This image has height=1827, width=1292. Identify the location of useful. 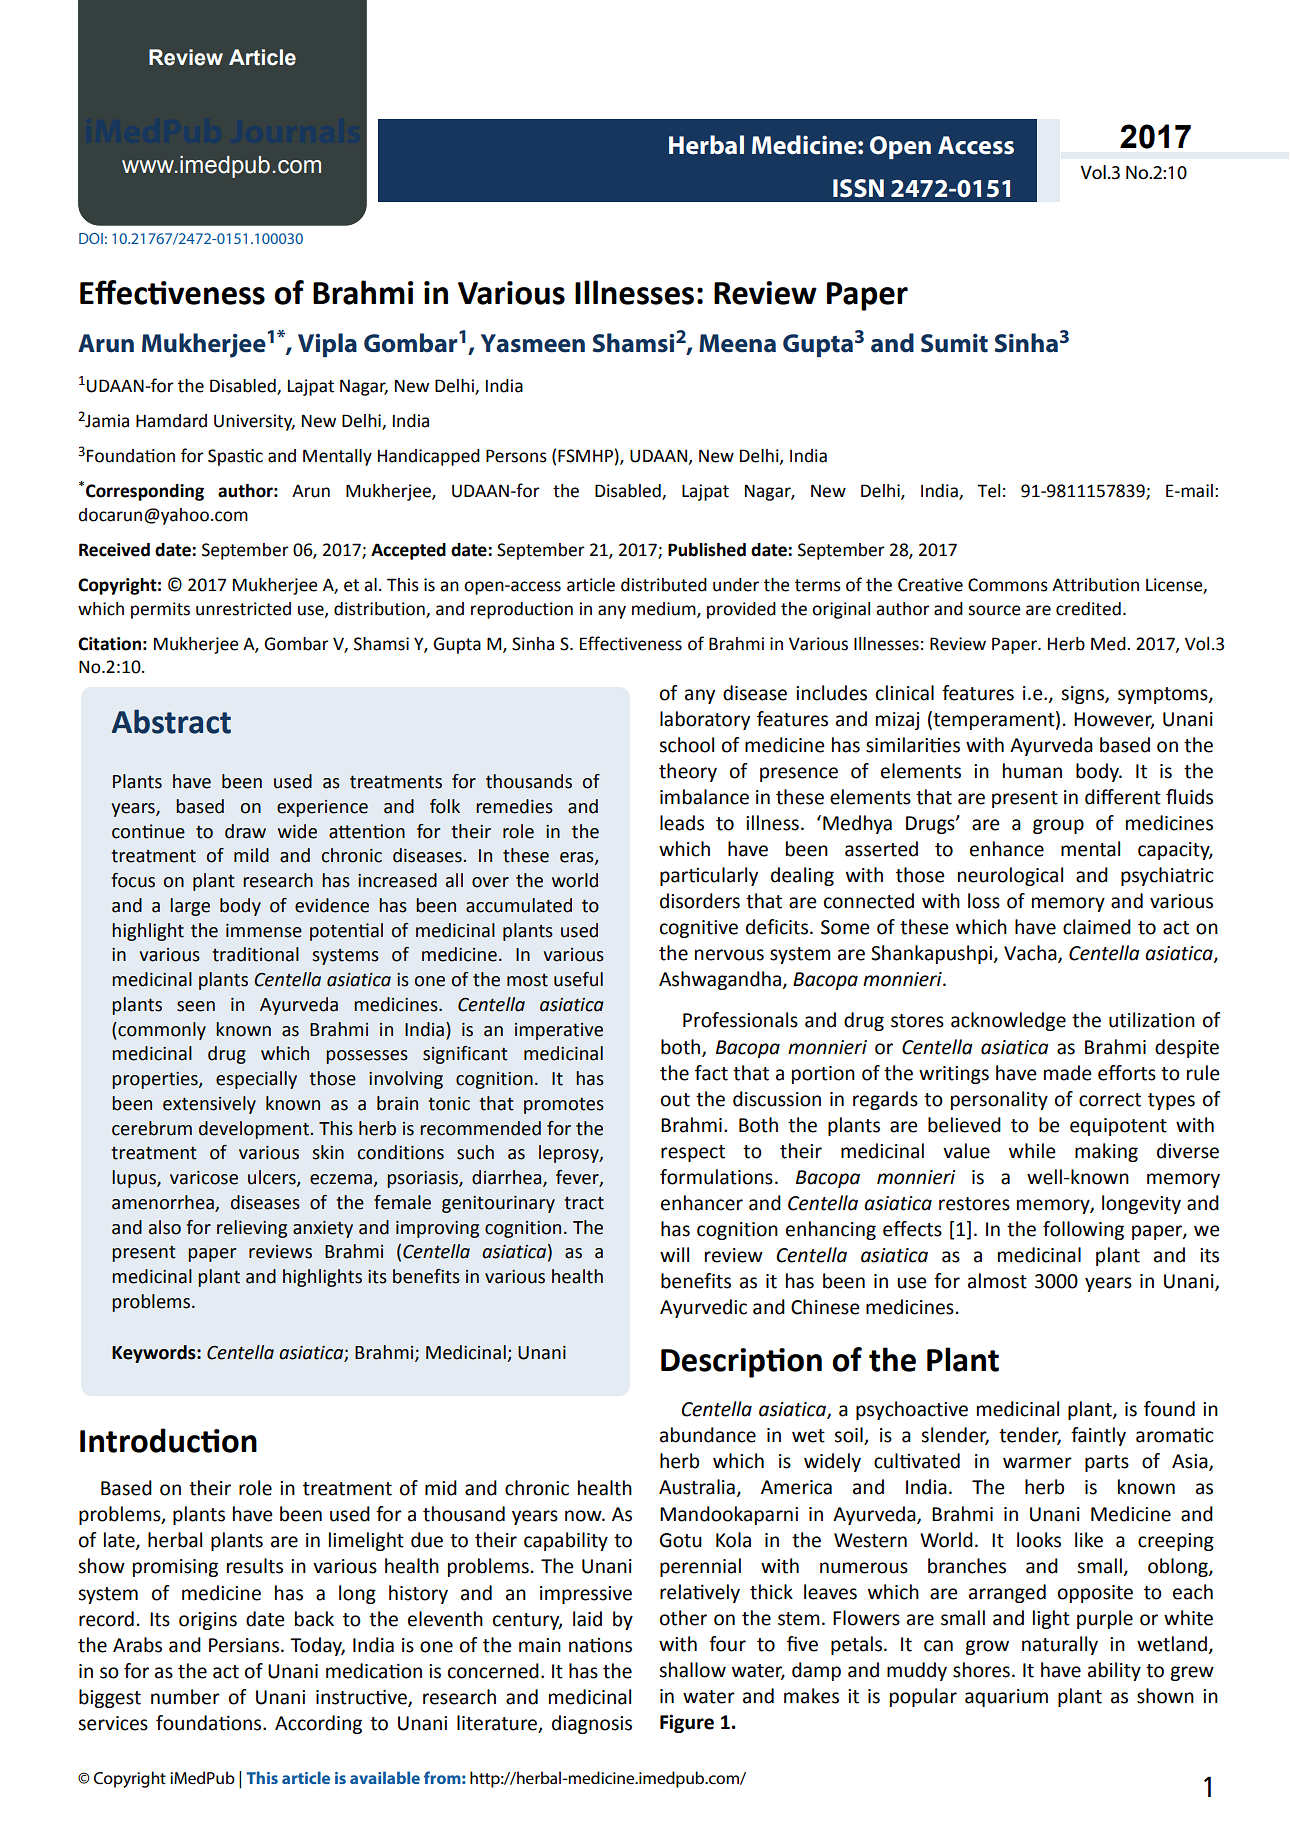
(578, 979).
